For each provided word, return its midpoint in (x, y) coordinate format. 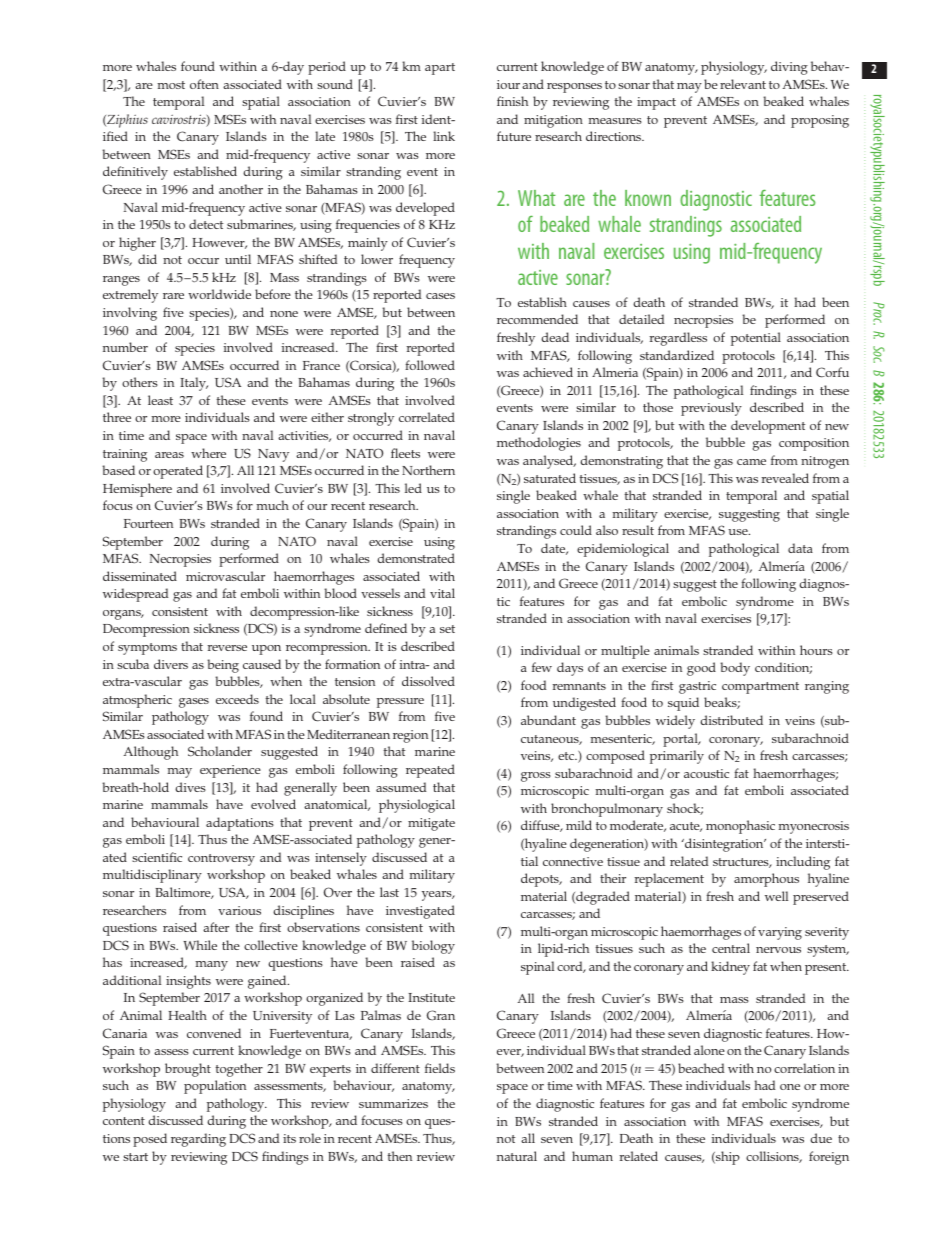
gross (536, 777)
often (204, 84)
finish (512, 101)
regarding (198, 1140)
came (751, 462)
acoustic (706, 773)
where (208, 453)
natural (517, 1156)
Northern (428, 470)
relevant (743, 84)
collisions (773, 1157)
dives (190, 787)
